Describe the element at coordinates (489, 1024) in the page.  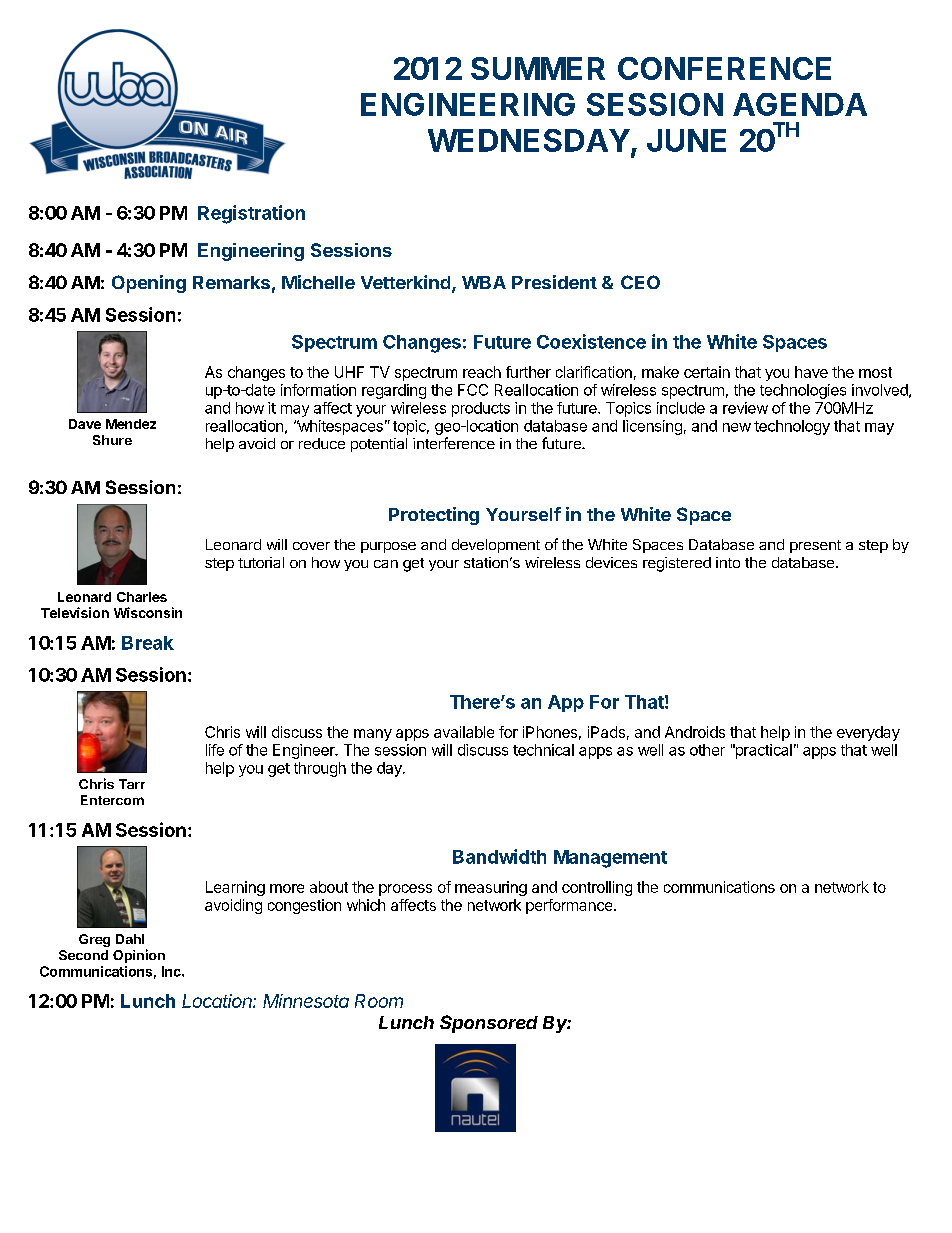
I see `Sponsored` at that location.
